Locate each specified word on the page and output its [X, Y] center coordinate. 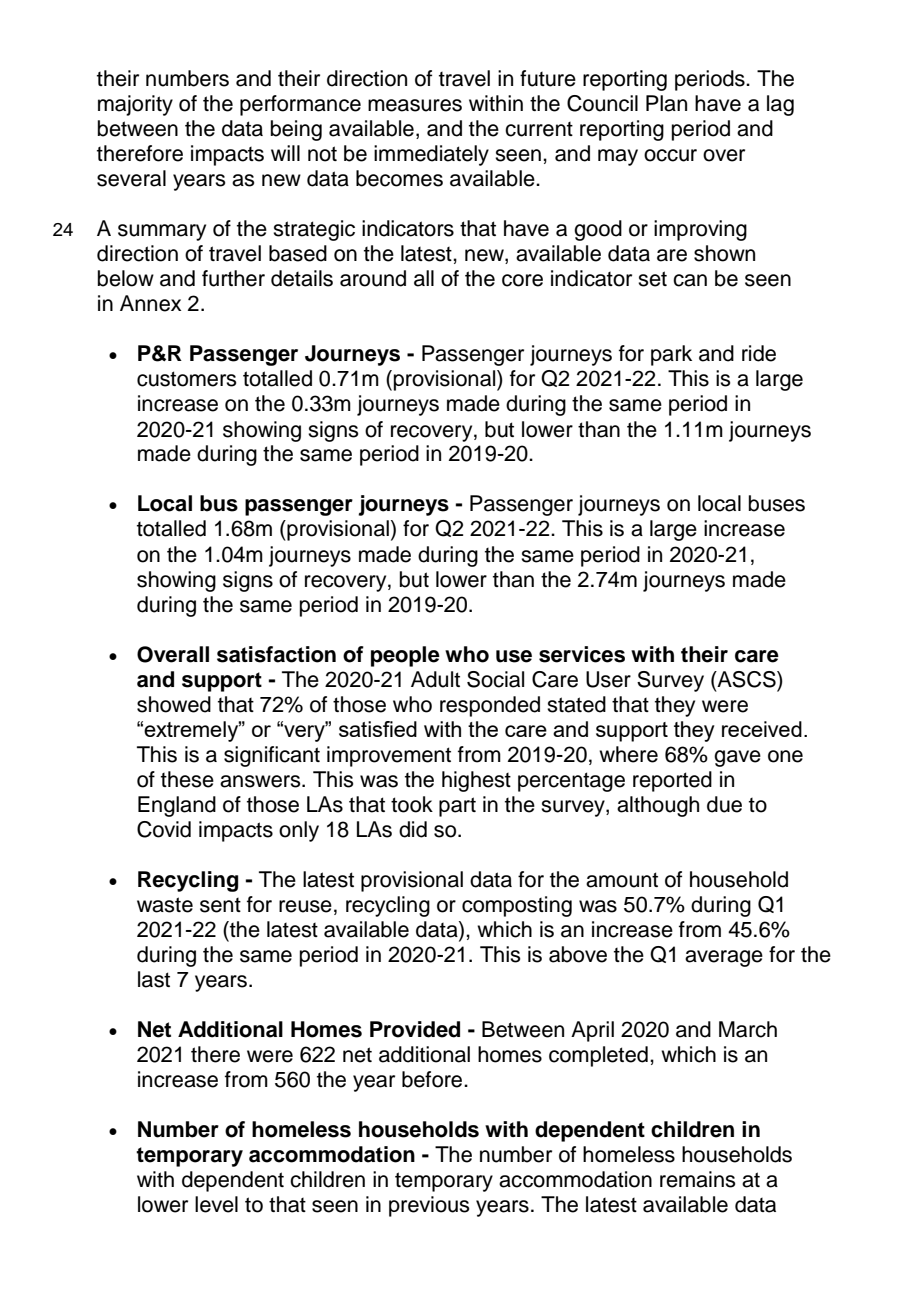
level [216, 1204]
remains [698, 1179]
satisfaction [276, 654]
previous [429, 1206]
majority [135, 105]
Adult [435, 679]
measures [415, 105]
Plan [666, 103]
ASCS [746, 679]
